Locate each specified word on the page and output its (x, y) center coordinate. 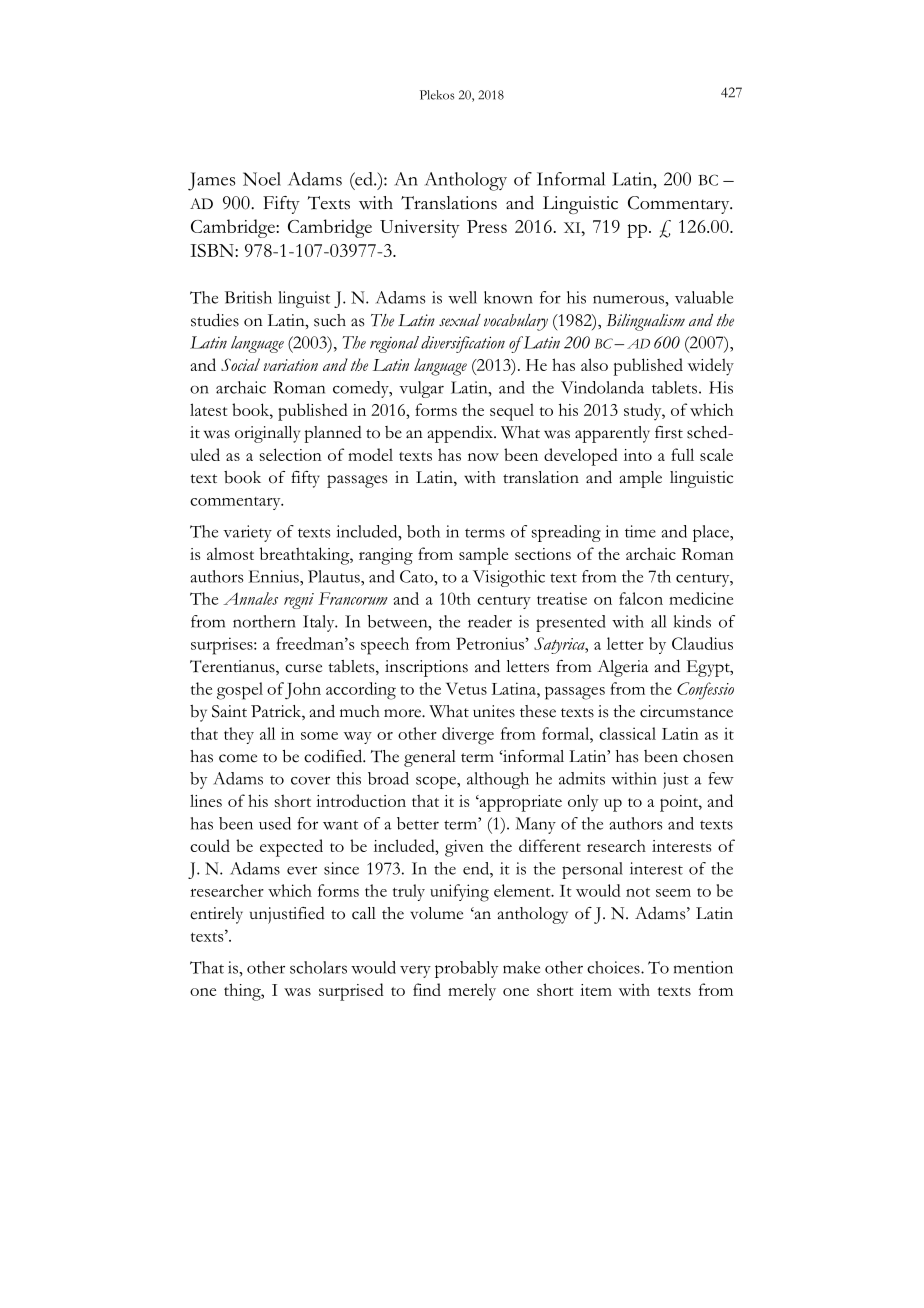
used (275, 823)
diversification (463, 344)
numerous (629, 299)
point (680, 803)
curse (303, 668)
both (423, 531)
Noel (262, 179)
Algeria (623, 668)
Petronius (490, 643)
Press (487, 226)
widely (711, 367)
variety (247, 533)
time (640, 531)
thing (243, 992)
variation (291, 365)
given (464, 848)
